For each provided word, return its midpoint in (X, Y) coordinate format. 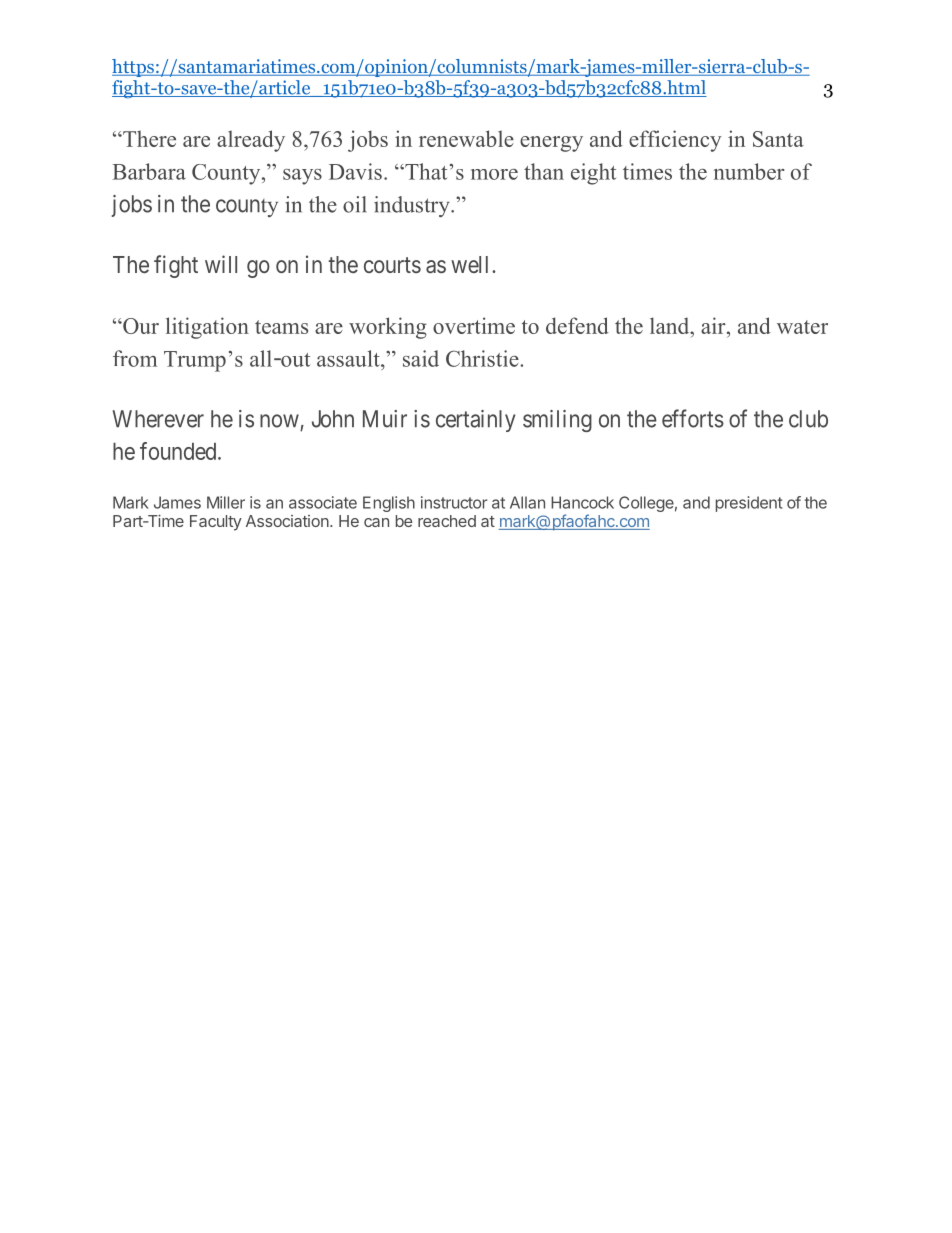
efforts (693, 418)
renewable (466, 138)
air (714, 325)
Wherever (158, 419)
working (388, 328)
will (221, 264)
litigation (207, 328)
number (749, 171)
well (472, 264)
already (251, 141)
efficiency (675, 141)
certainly (475, 421)
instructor (454, 502)
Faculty (216, 523)
